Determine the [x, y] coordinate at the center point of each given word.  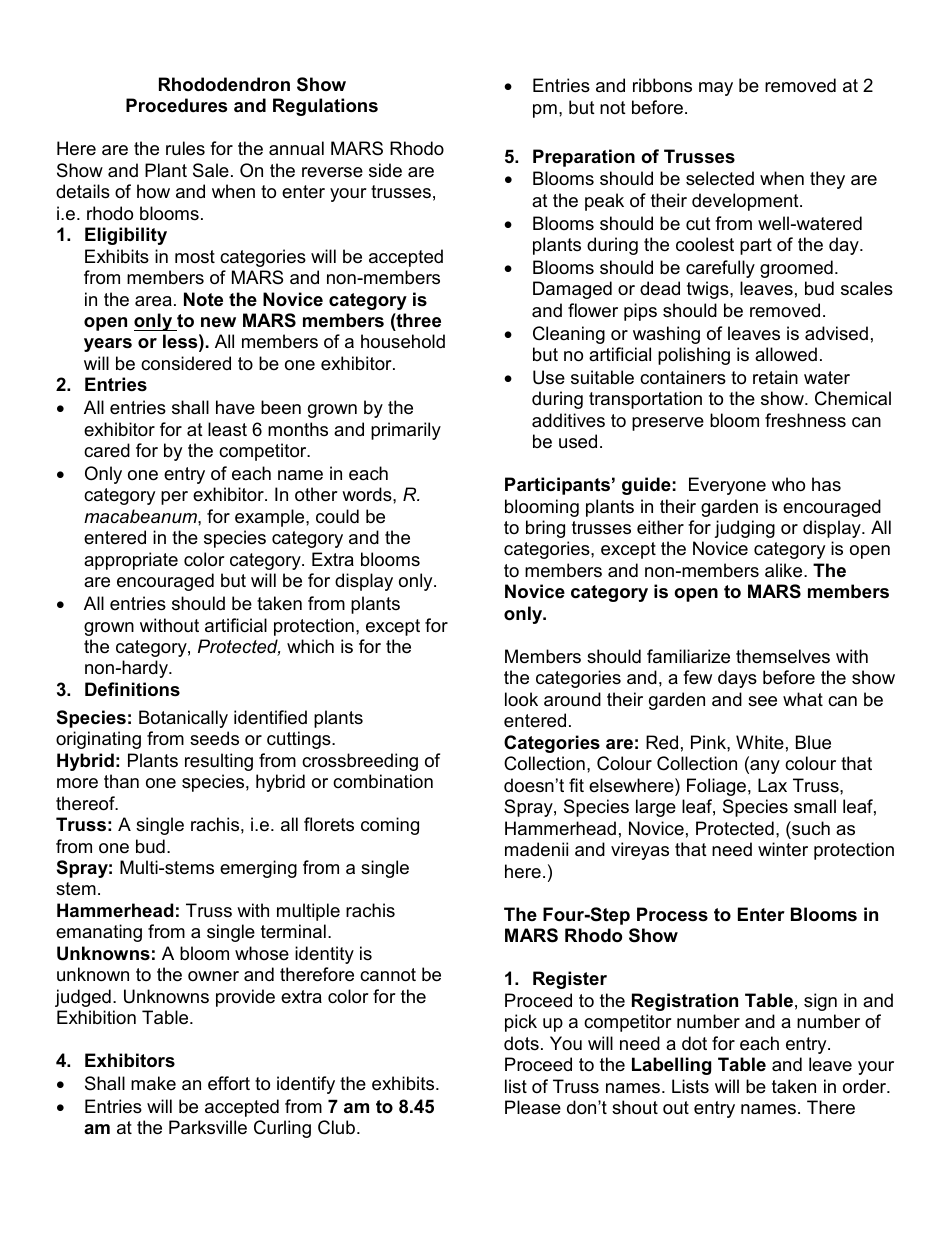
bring [545, 529]
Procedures [176, 105]
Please [533, 1107]
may [716, 89]
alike [785, 570]
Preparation [584, 158]
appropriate [131, 561]
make [153, 1083]
